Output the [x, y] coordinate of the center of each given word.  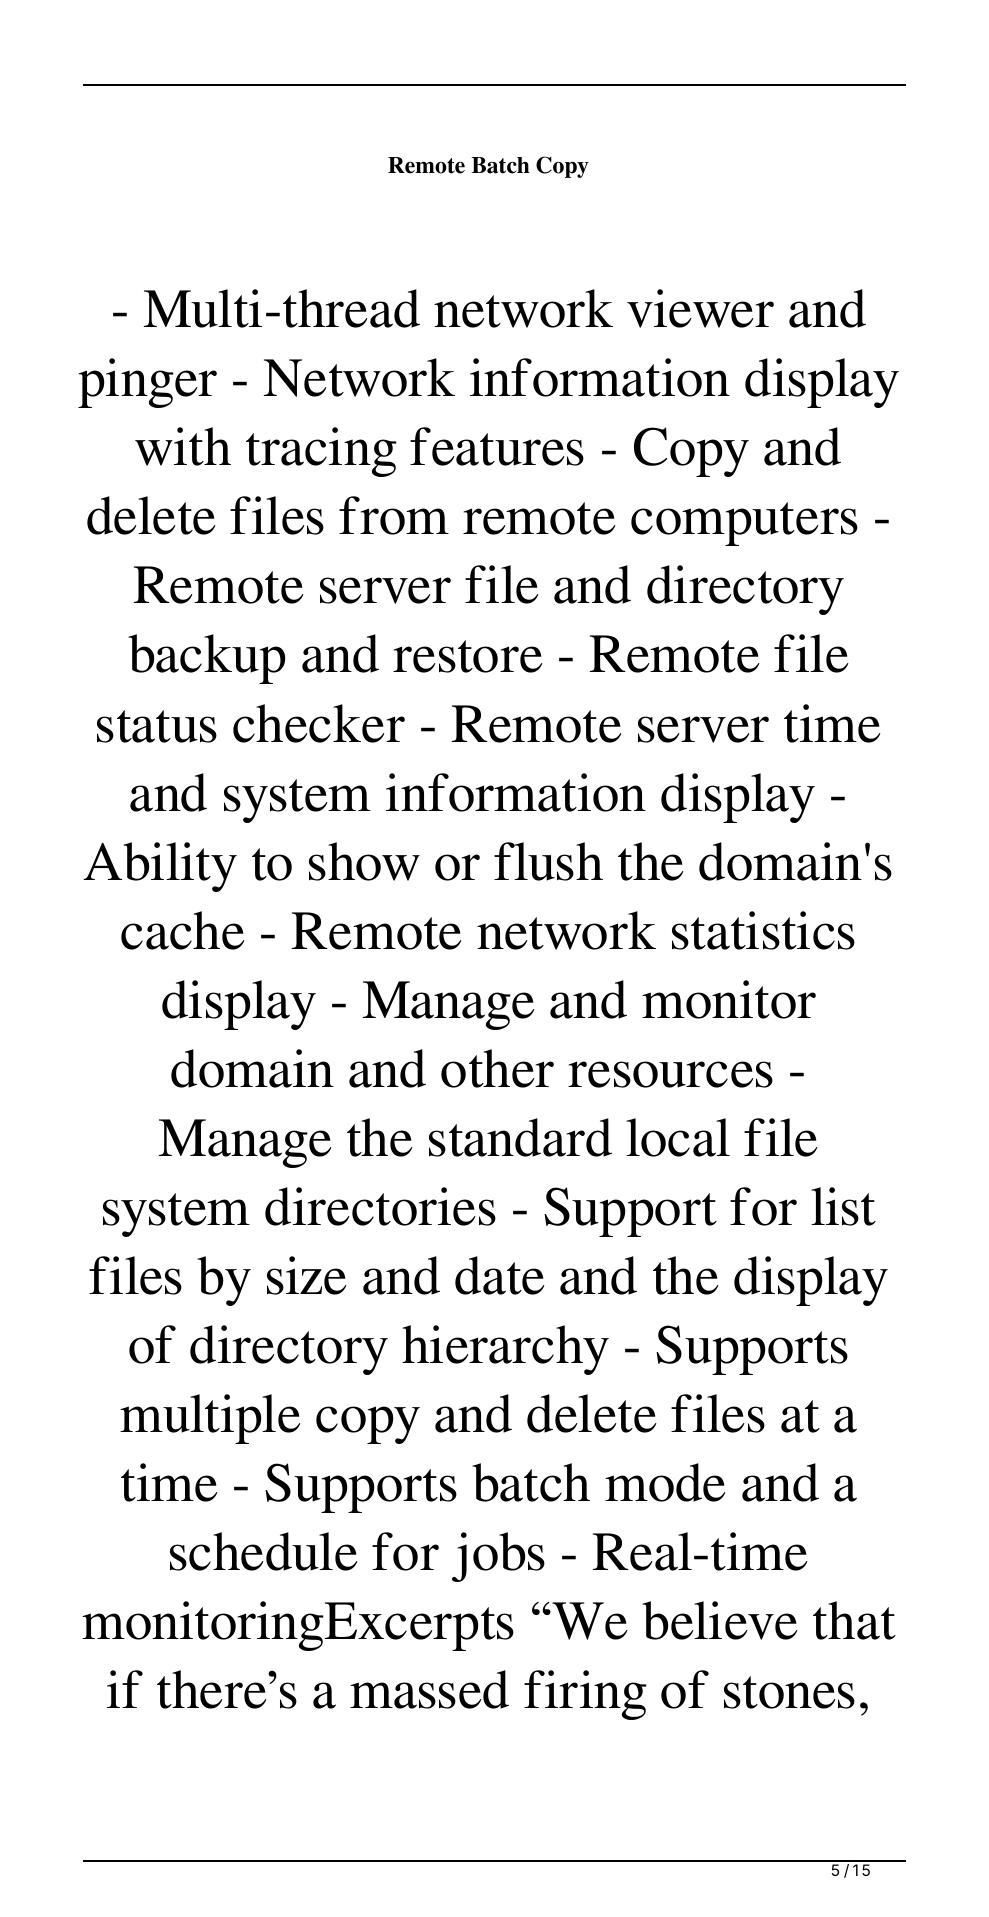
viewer [700, 308]
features [497, 446]
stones [789, 1692]
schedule [264, 1551]
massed [429, 1689]
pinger [147, 383]
